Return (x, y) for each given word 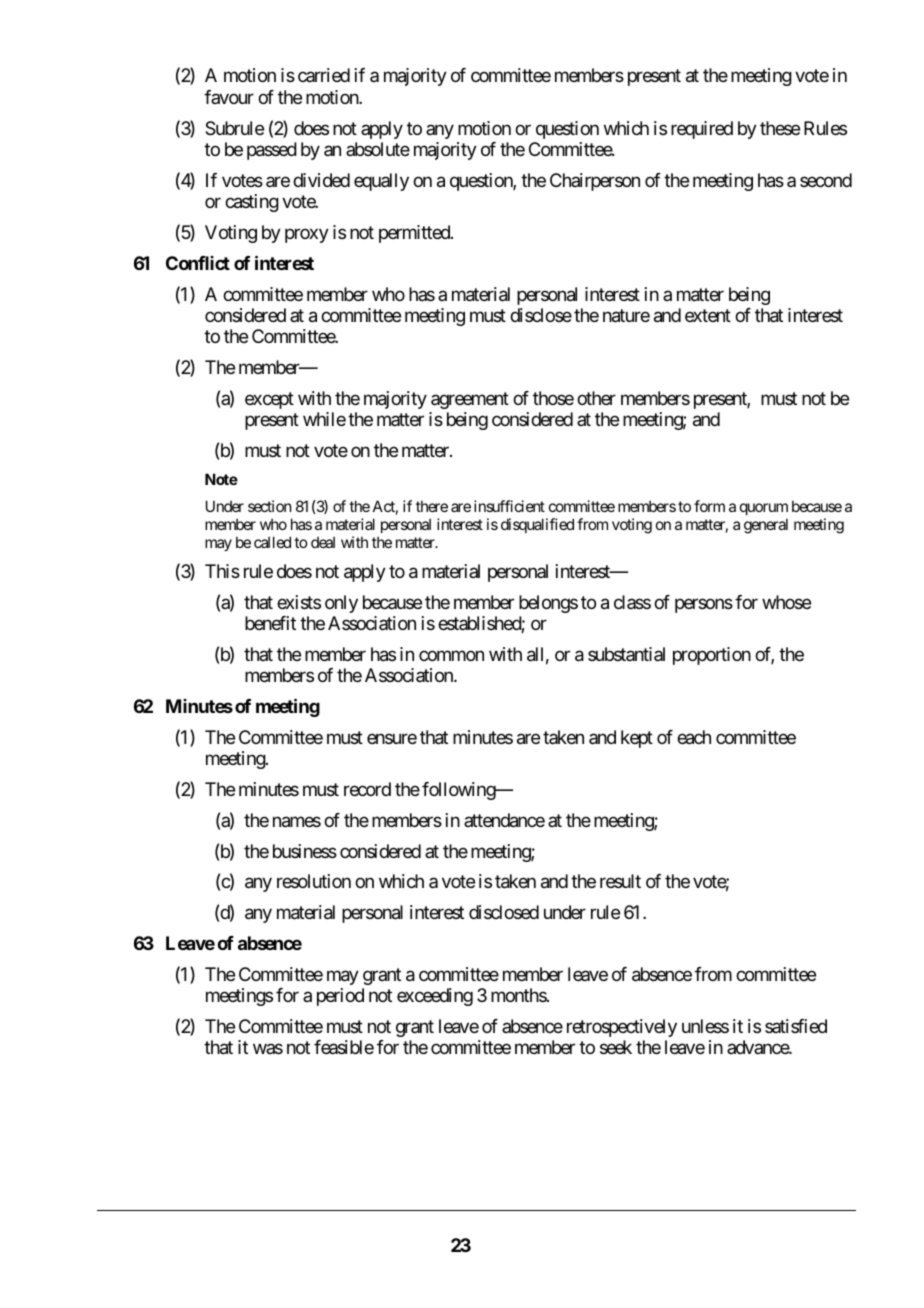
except (269, 400)
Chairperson (595, 182)
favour (229, 97)
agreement (470, 400)
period (340, 997)
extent (708, 315)
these (780, 128)
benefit (270, 623)
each (694, 737)
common (451, 655)
